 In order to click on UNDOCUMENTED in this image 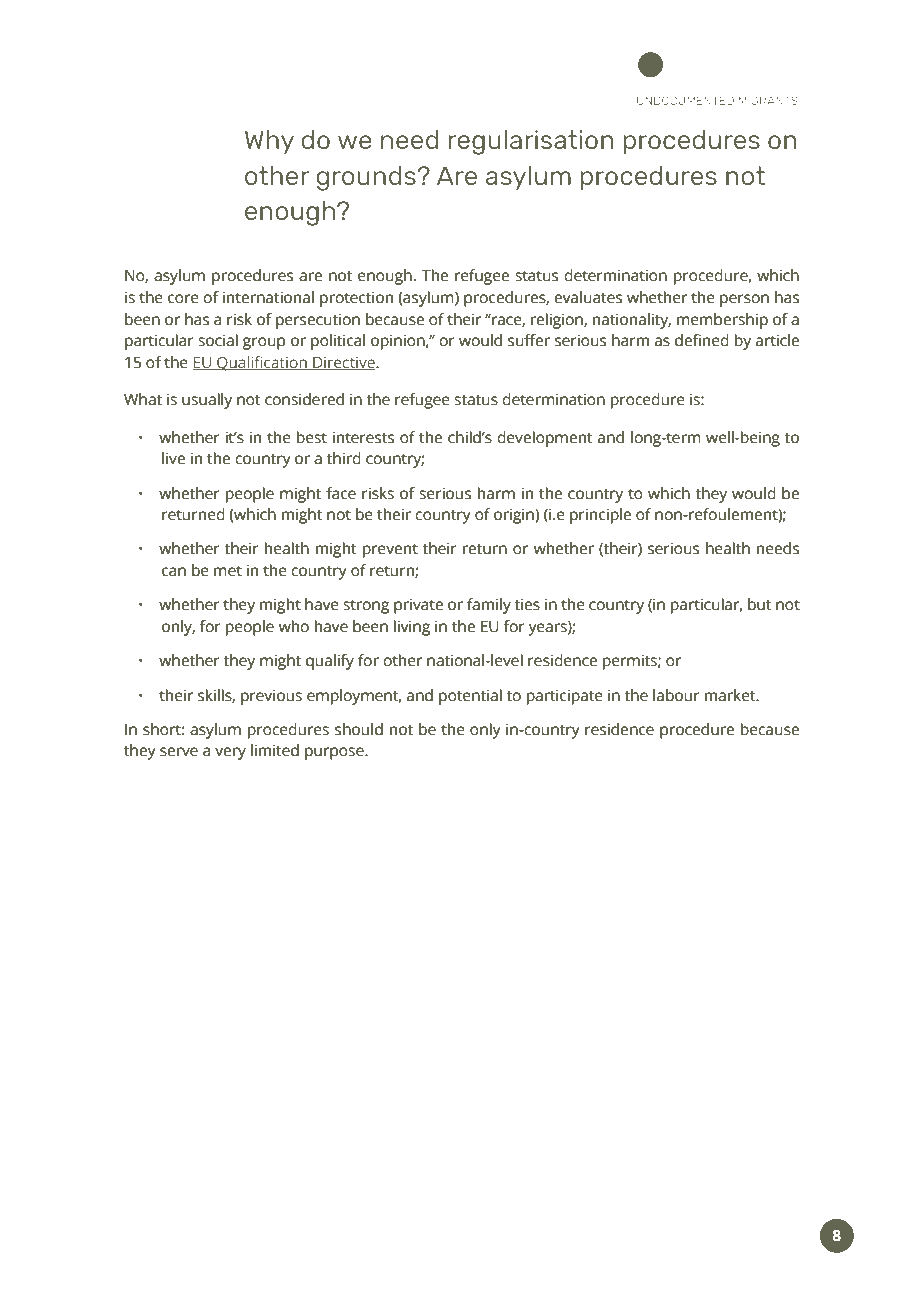, I will do `click(685, 100)`.
